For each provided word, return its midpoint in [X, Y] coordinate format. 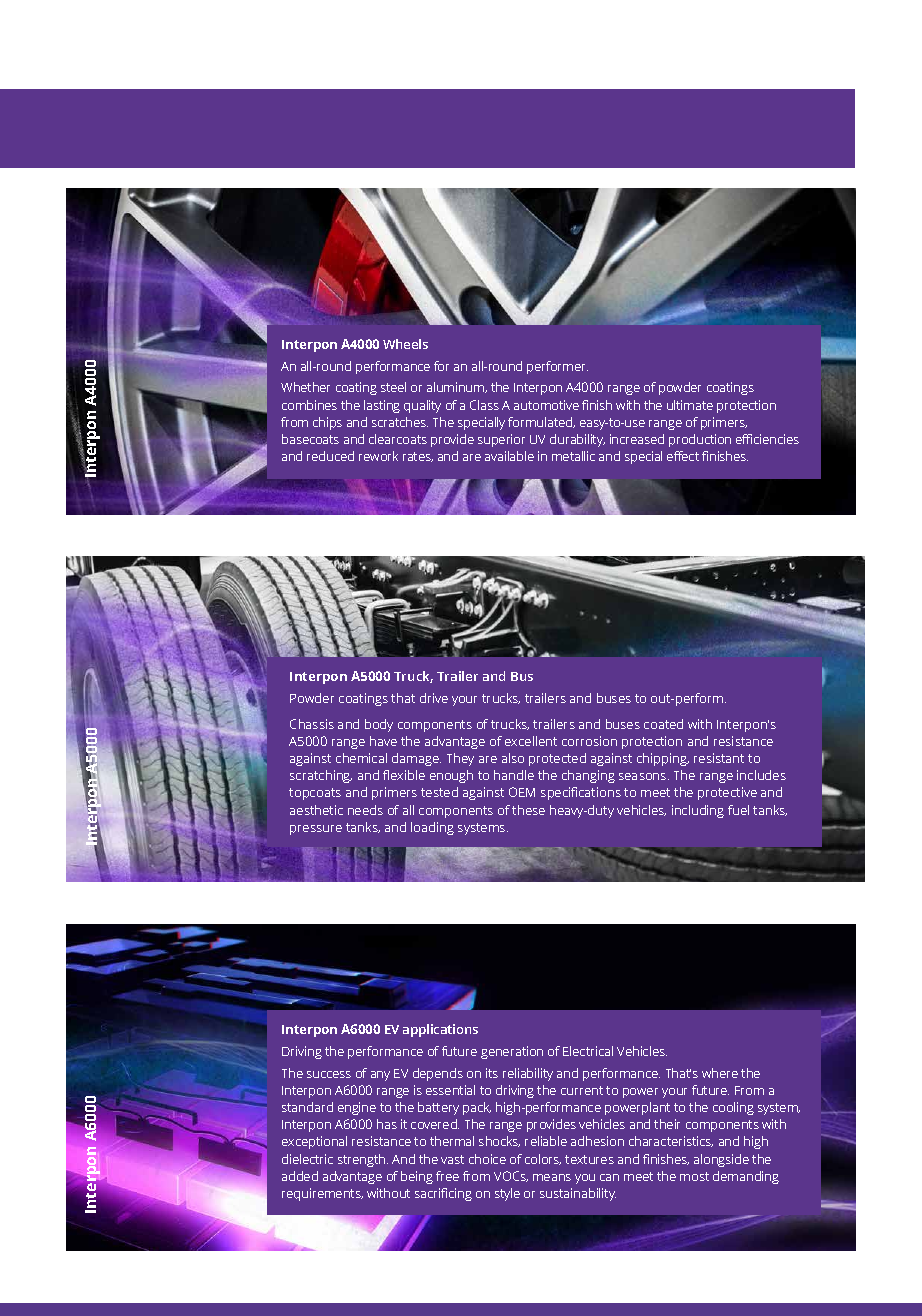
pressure [316, 830]
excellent [531, 741]
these [528, 810]
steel [393, 387]
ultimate [690, 405]
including [698, 811]
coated [663, 724]
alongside [721, 1160]
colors [543, 1159]
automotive [546, 405]
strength [363, 1160]
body [379, 725]
